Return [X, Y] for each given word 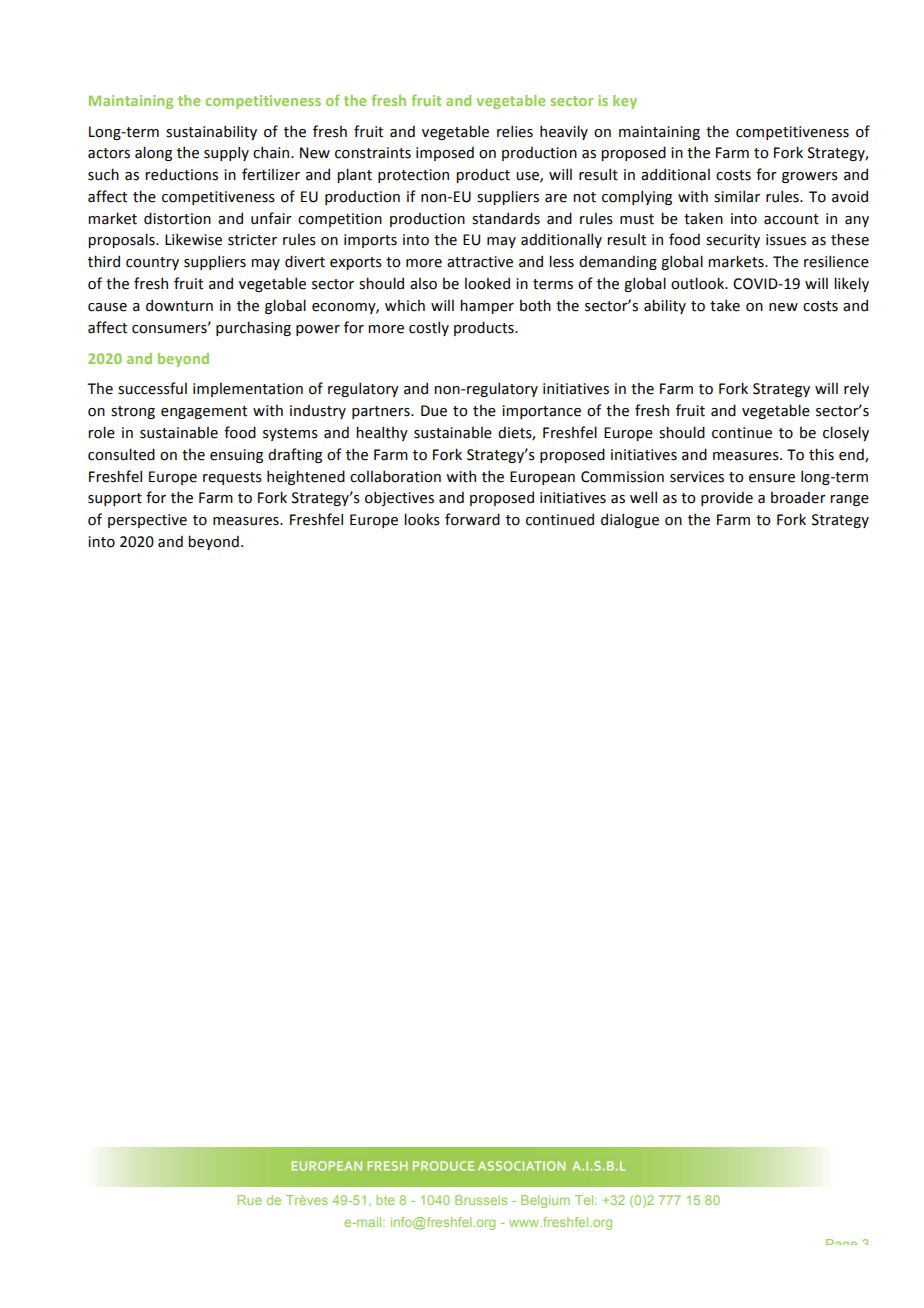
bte [385, 1200]
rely [856, 389]
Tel [585, 1200]
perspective [147, 521]
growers [810, 177]
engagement [204, 412]
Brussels [481, 1200]
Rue [250, 1200]
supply [226, 153]
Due [434, 411]
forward [472, 519]
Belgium [545, 1201]
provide [727, 498]
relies [515, 131]
